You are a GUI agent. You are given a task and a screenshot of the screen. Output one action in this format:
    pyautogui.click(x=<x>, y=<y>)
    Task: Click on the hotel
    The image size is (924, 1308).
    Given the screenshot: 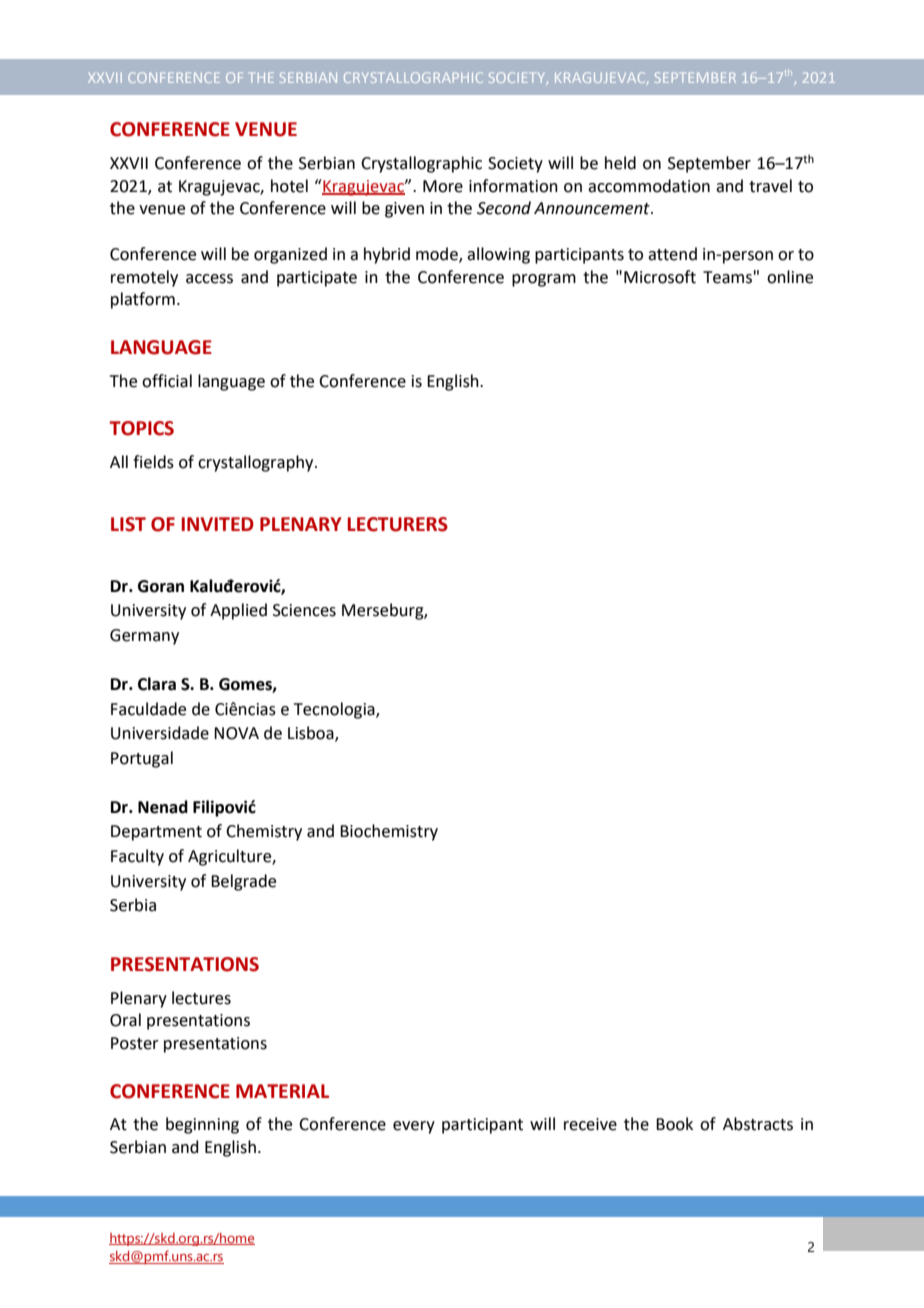 What is the action you would take?
    pyautogui.click(x=289, y=186)
